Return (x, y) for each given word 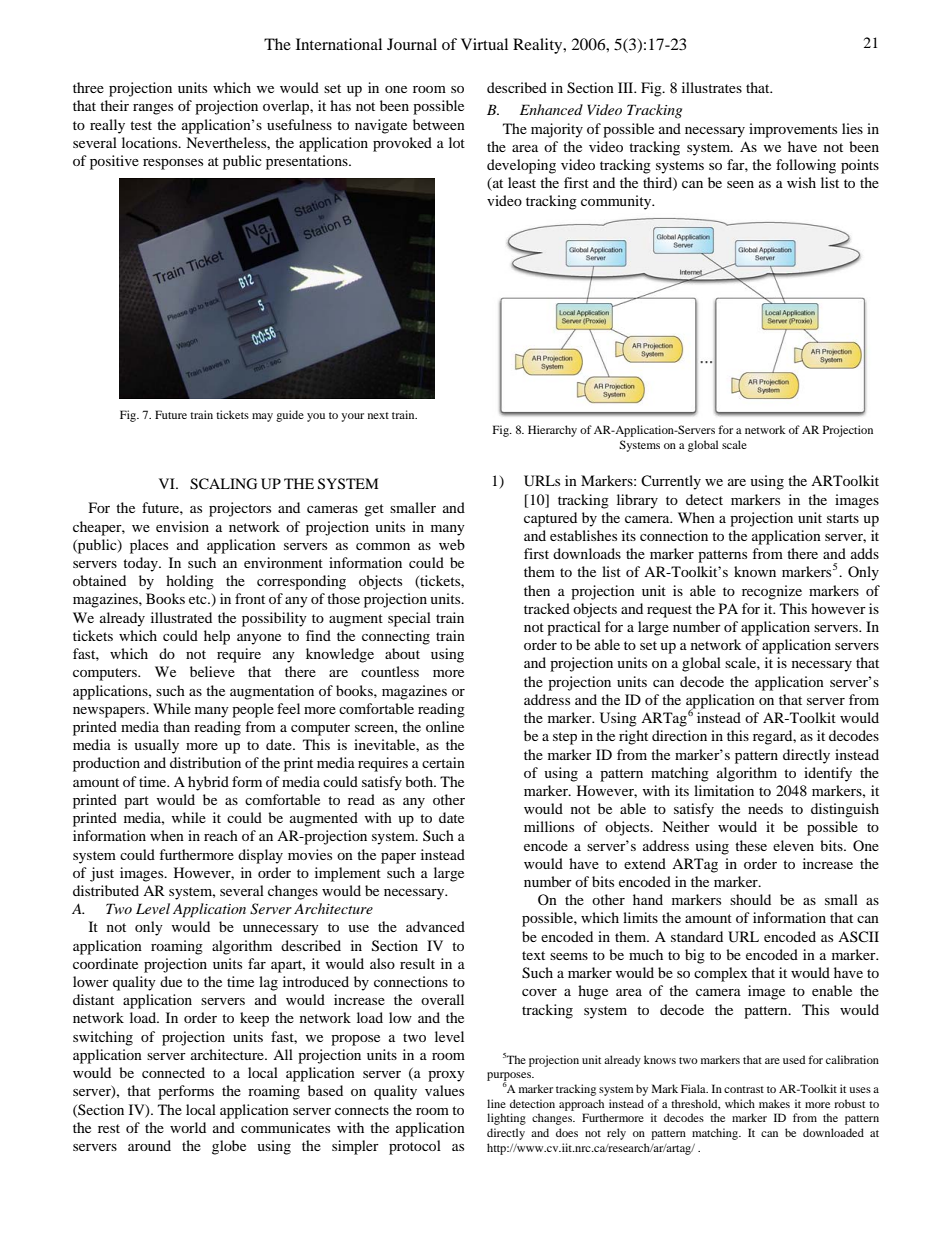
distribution (205, 762)
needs (765, 808)
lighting (506, 1119)
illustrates (712, 87)
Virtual (484, 44)
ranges (153, 109)
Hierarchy (552, 431)
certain (443, 762)
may (262, 417)
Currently (671, 482)
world (188, 1127)
